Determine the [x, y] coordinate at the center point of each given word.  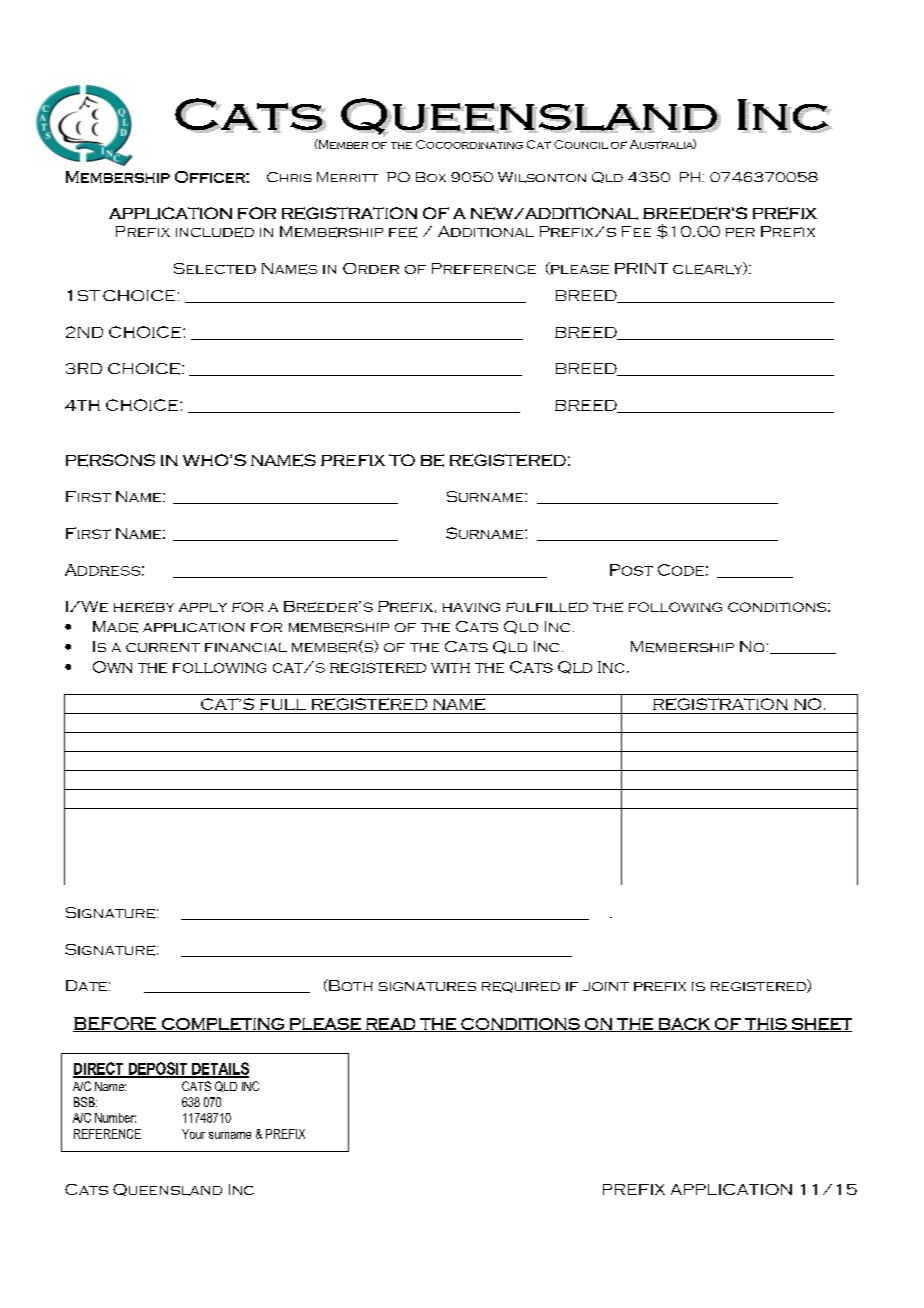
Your [193, 1134]
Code [681, 570]
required [521, 987]
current [163, 647]
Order [371, 268]
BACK [684, 1025]
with [450, 668]
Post [631, 570]
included [215, 232]
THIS [766, 1025]
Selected [215, 268]
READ [391, 1025]
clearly [709, 268]
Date [86, 985]
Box [431, 177]
